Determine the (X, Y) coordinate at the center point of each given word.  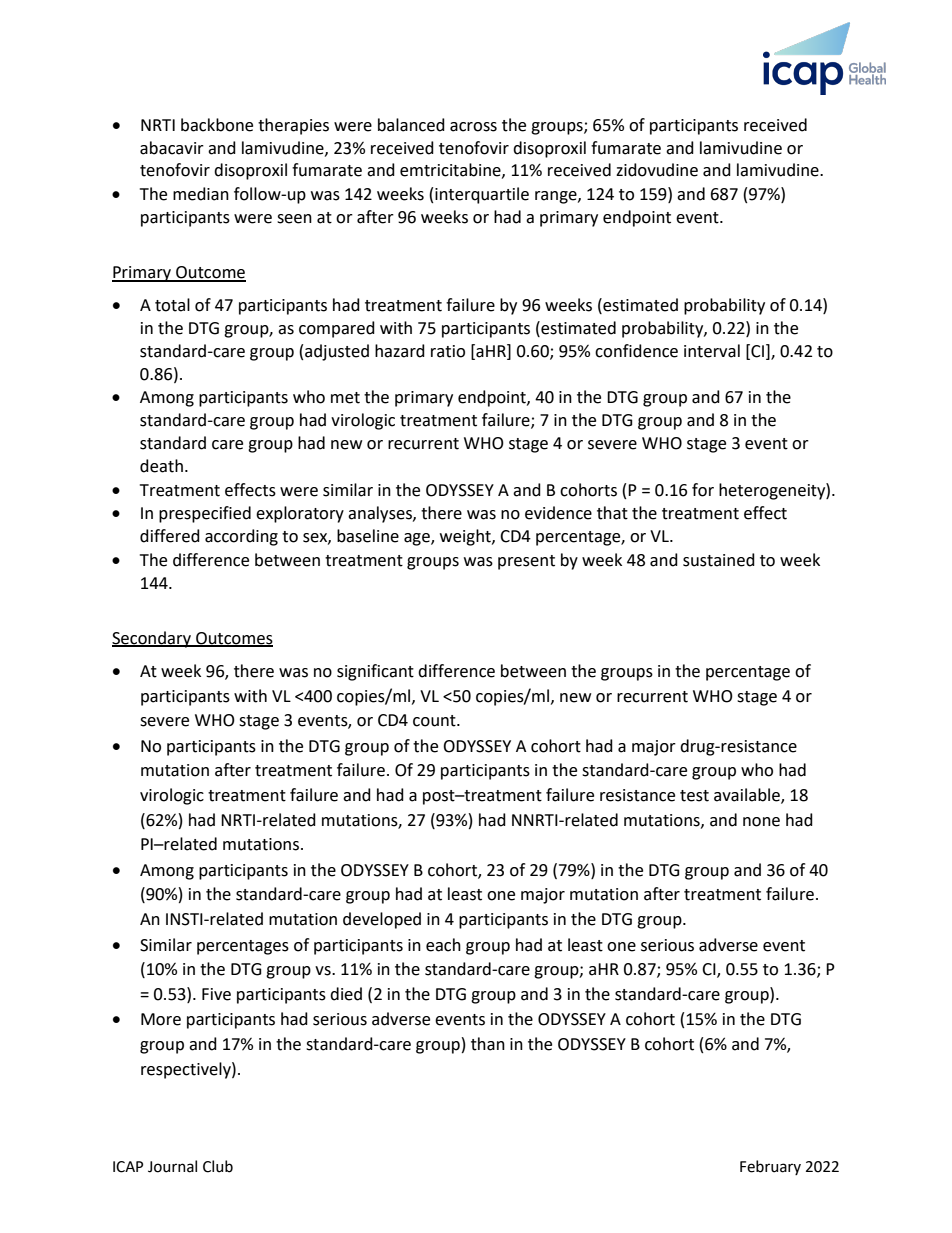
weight (466, 537)
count (435, 721)
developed (382, 920)
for (703, 490)
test (694, 796)
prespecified (205, 514)
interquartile (482, 195)
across (473, 127)
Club (218, 1166)
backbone (217, 125)
